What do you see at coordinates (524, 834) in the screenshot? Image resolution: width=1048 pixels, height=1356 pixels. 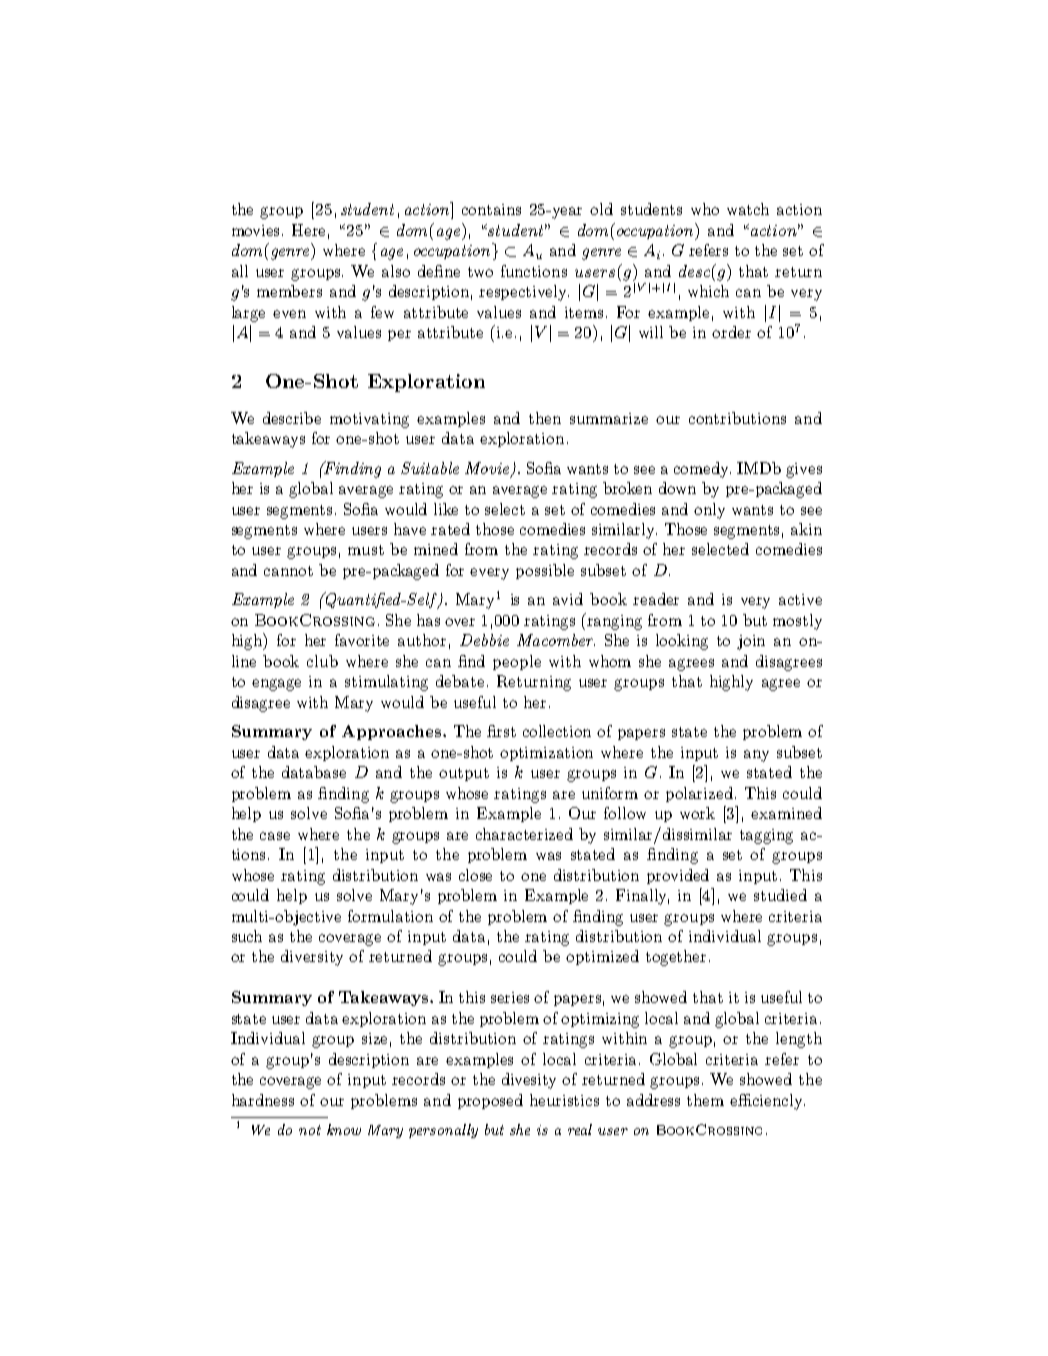 I see `characterized` at bounding box center [524, 834].
